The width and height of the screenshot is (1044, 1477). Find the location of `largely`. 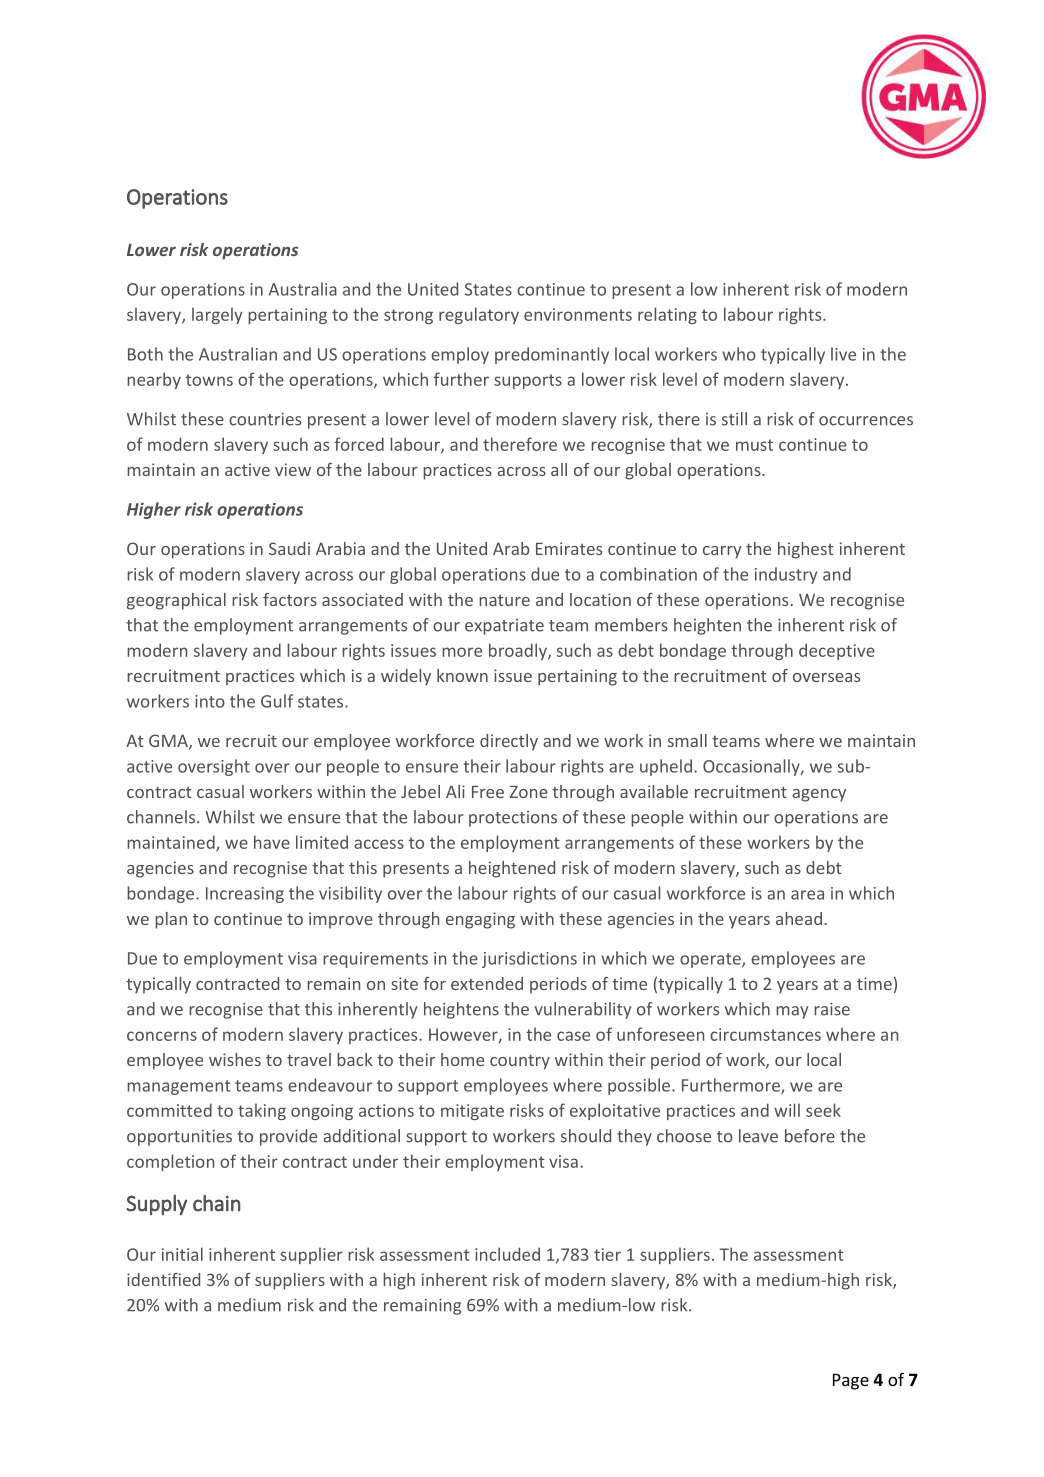

largely is located at coordinates (217, 315).
